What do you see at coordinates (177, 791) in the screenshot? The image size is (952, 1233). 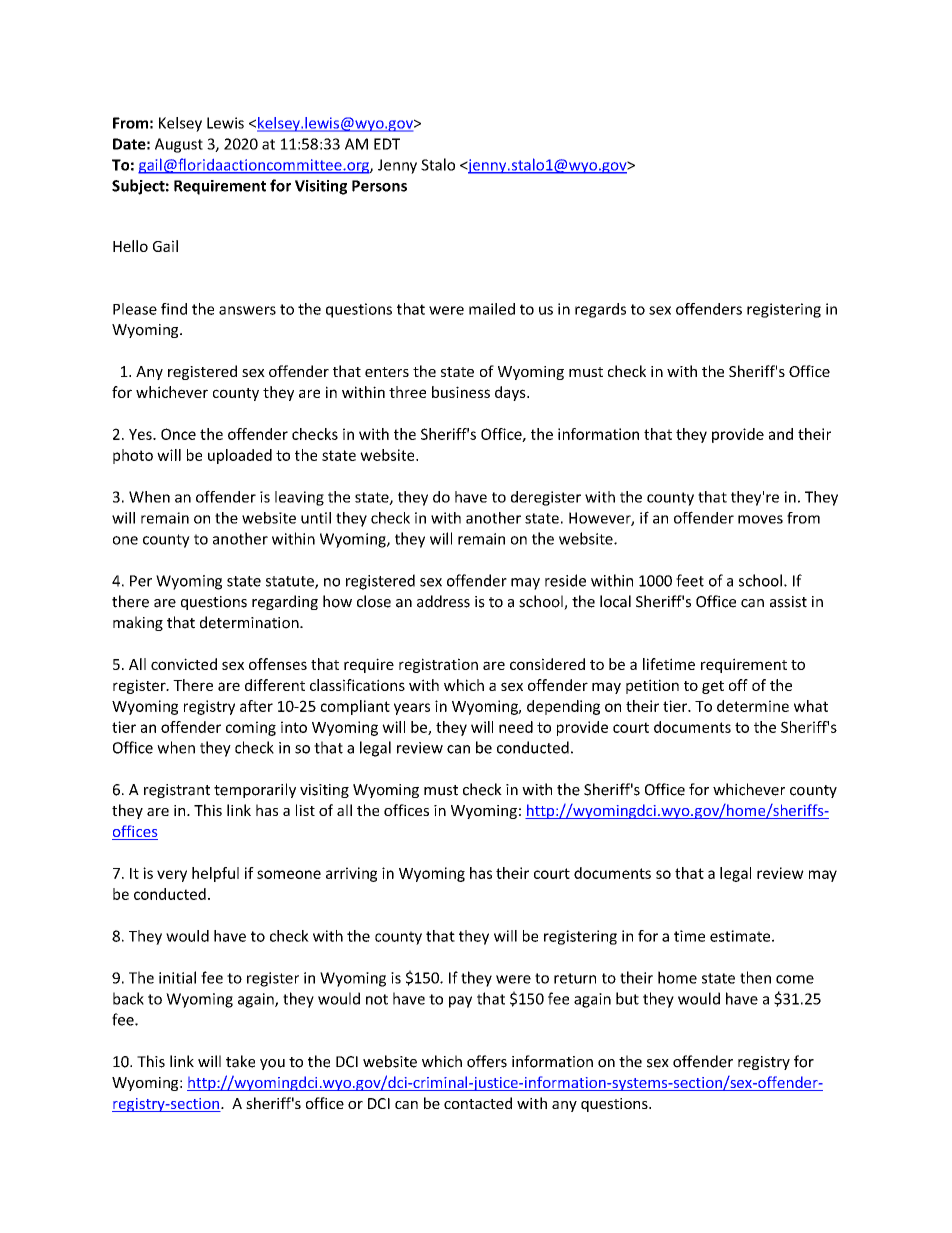 I see `registrant` at bounding box center [177, 791].
